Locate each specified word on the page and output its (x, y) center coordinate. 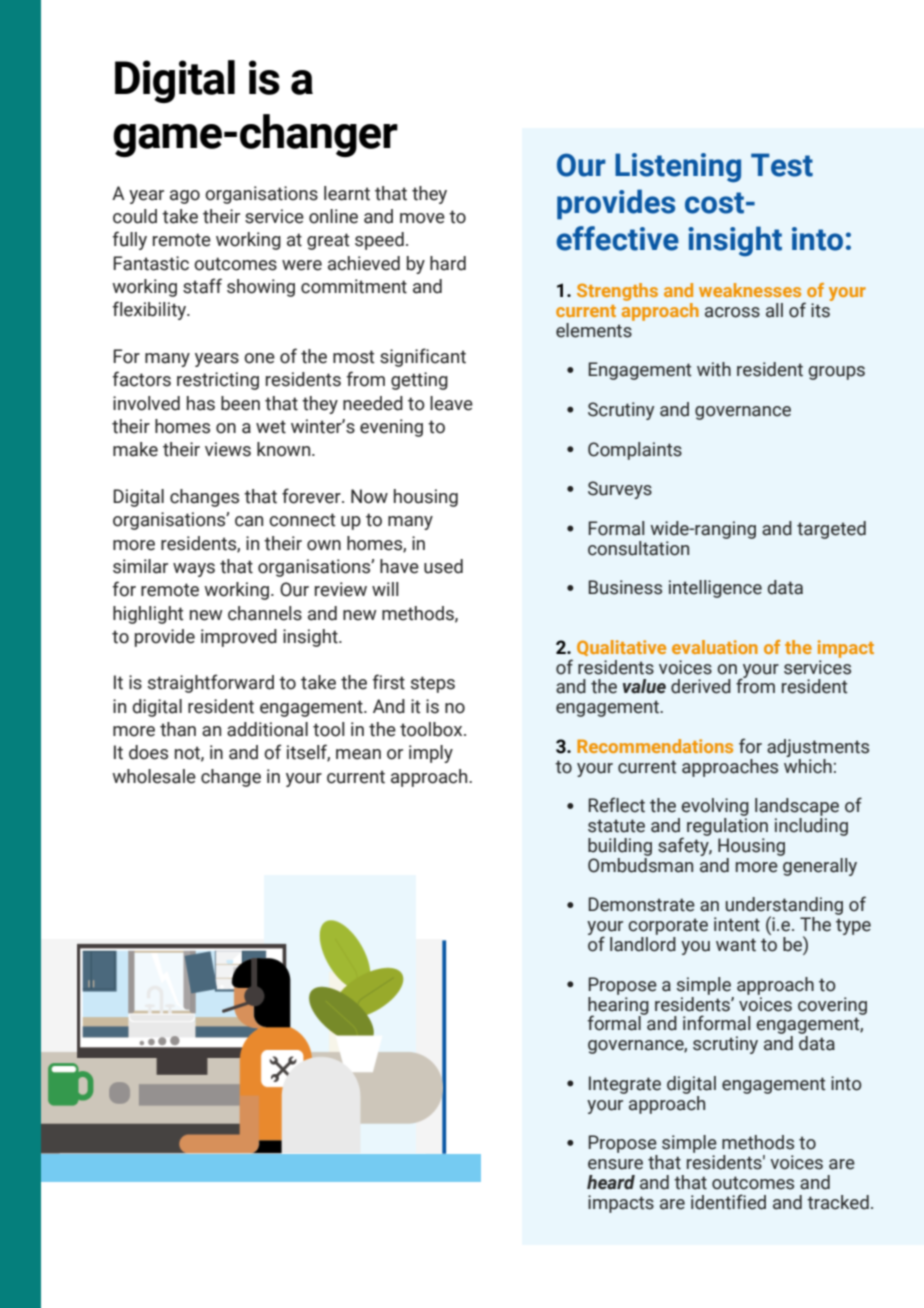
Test (782, 165)
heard (611, 1182)
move (422, 218)
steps (433, 684)
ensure (615, 1164)
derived (701, 686)
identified (728, 1202)
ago (185, 197)
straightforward (211, 683)
